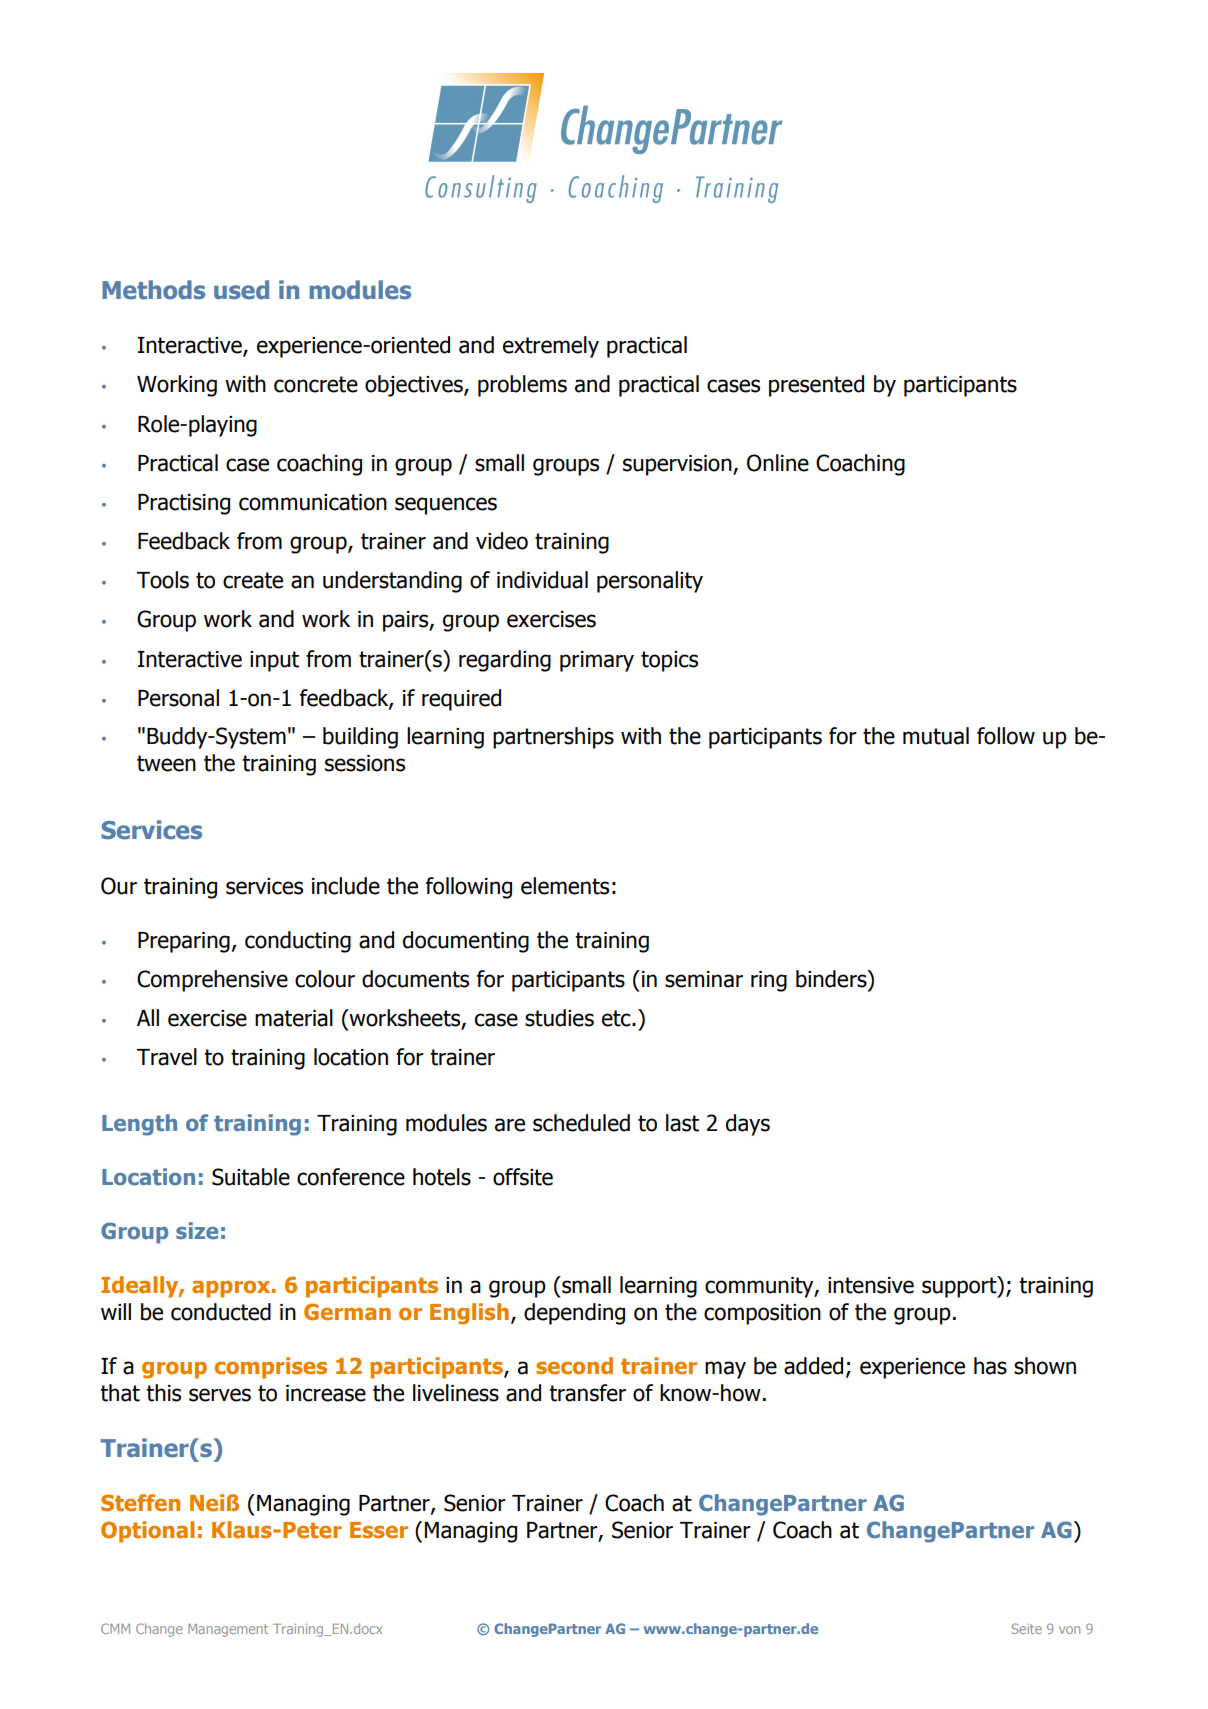 This screenshot has height=1709, width=1208. I want to click on Management, so click(228, 1630).
